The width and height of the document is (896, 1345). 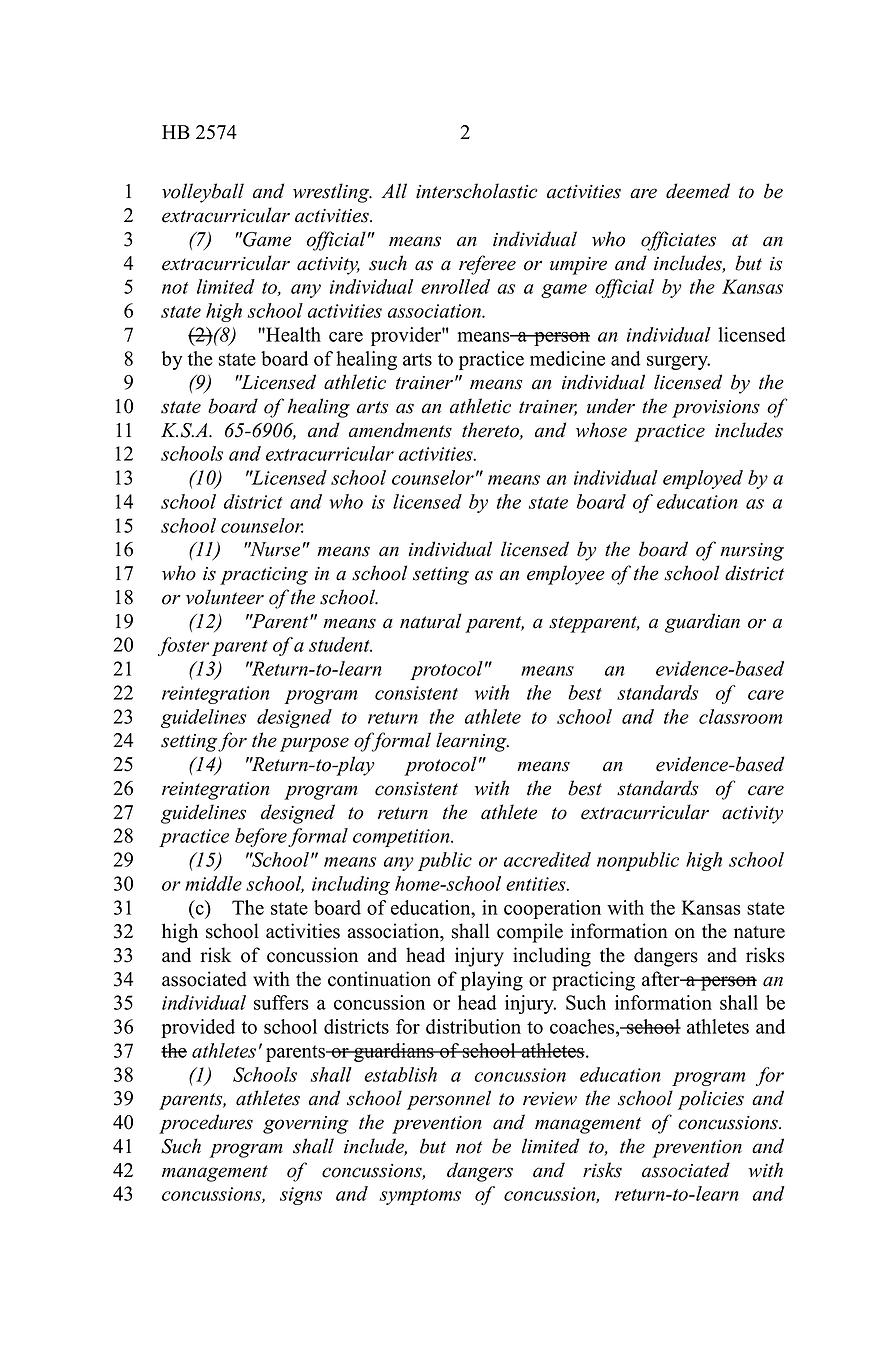 I want to click on volunteer, so click(x=225, y=597).
